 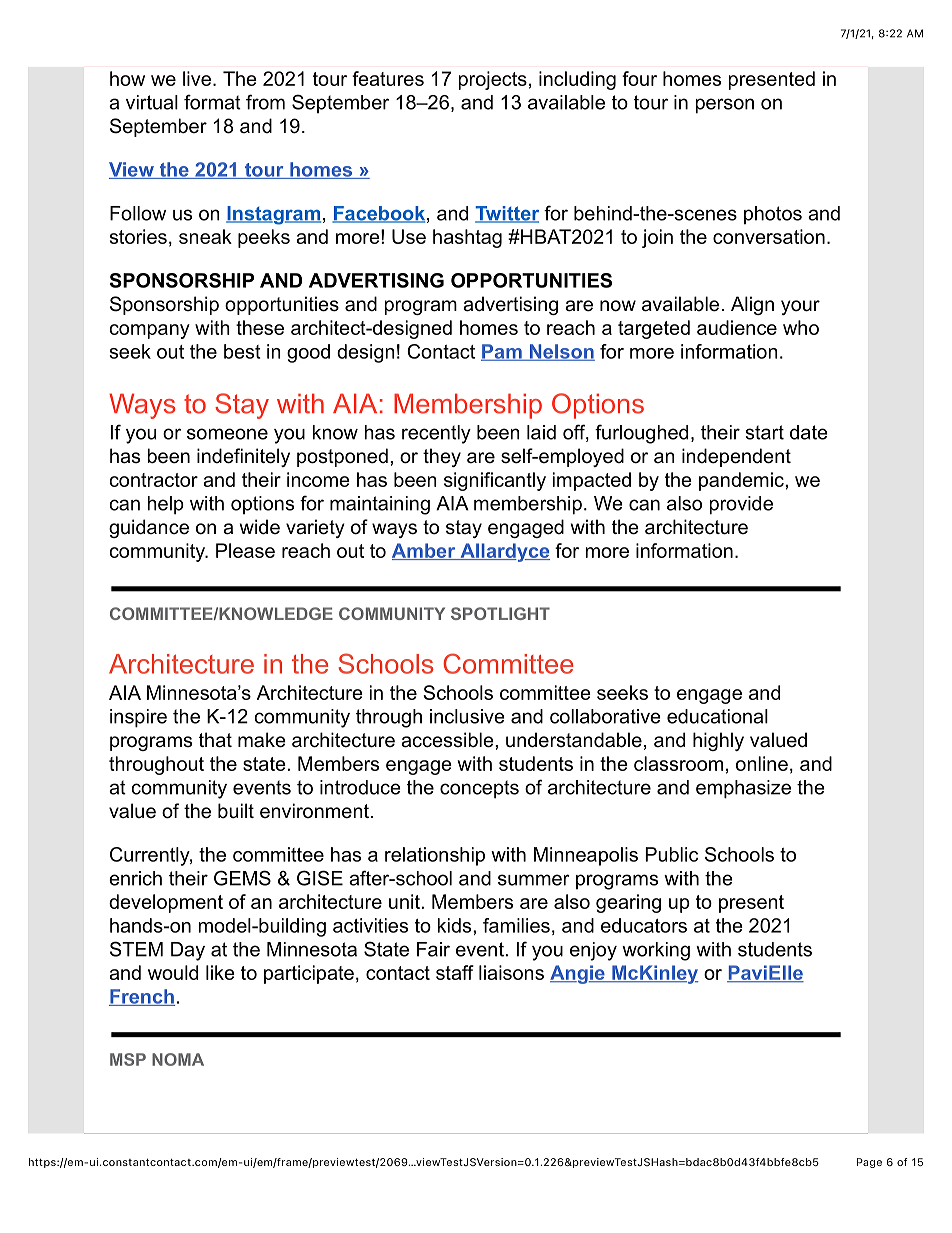 I want to click on built, so click(x=236, y=811).
